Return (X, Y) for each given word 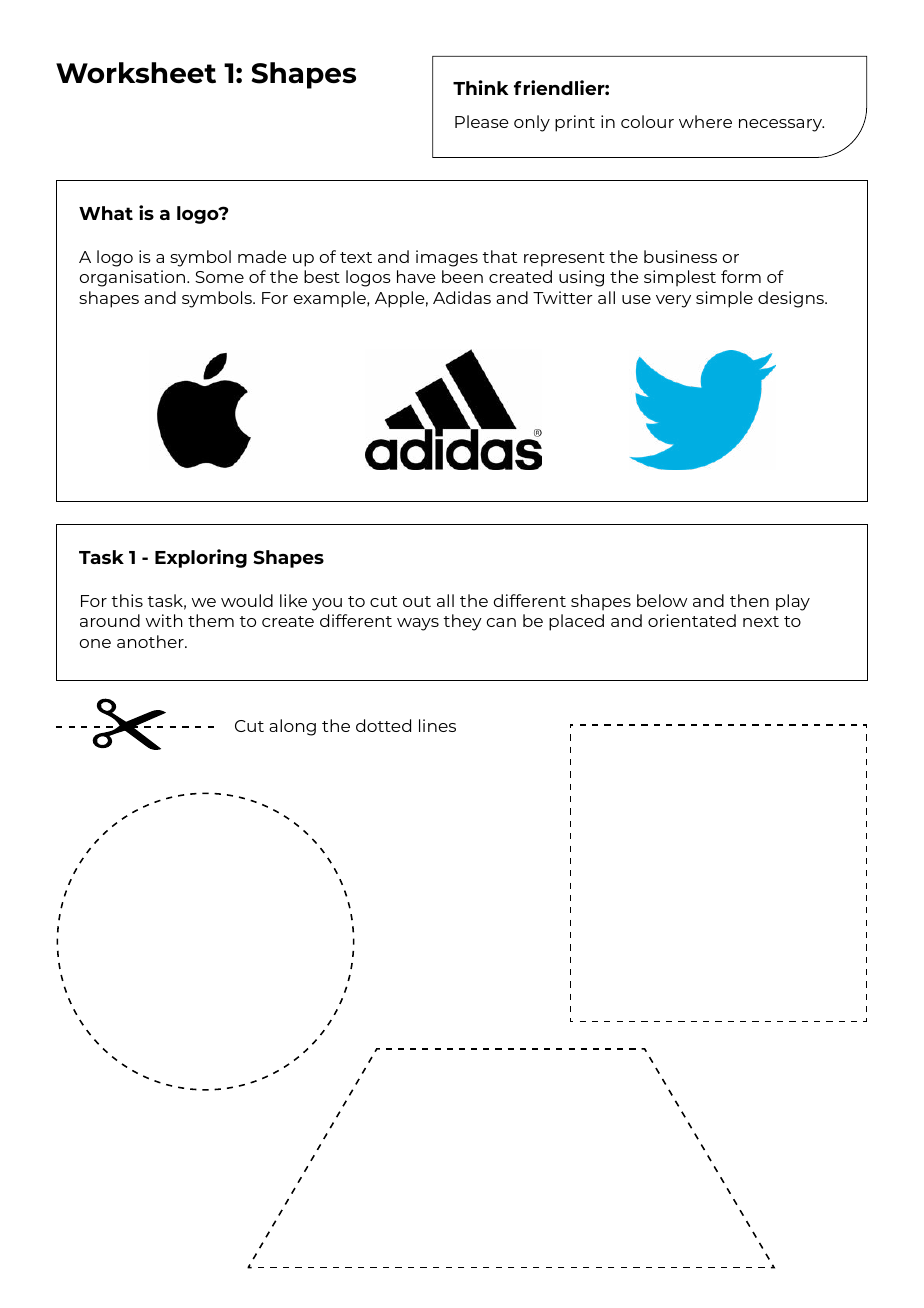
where (705, 121)
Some (219, 277)
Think (481, 87)
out (417, 601)
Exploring (201, 558)
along (292, 727)
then (749, 600)
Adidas (462, 297)
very (673, 301)
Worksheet (136, 73)
